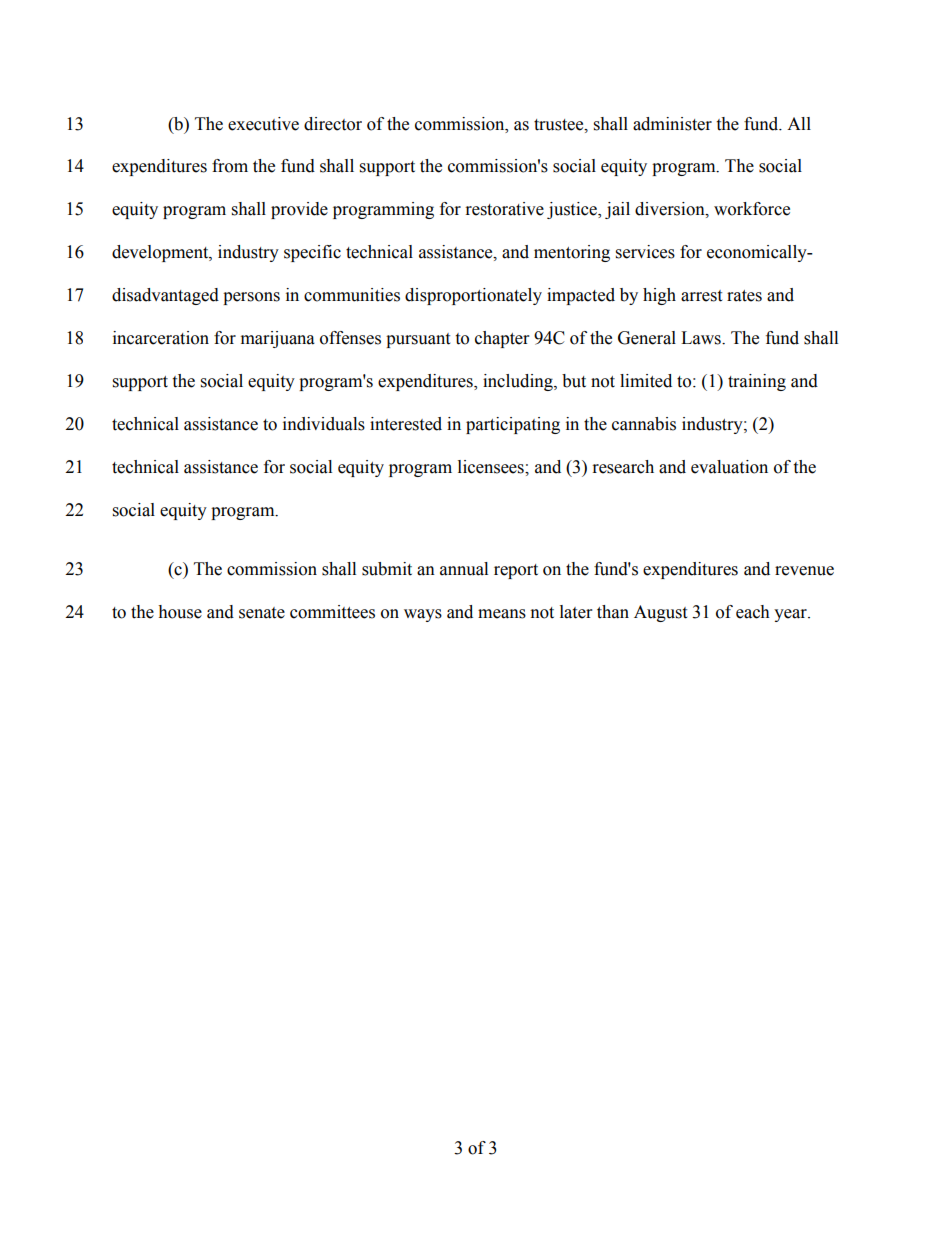  I want to click on Laws, so click(702, 338).
